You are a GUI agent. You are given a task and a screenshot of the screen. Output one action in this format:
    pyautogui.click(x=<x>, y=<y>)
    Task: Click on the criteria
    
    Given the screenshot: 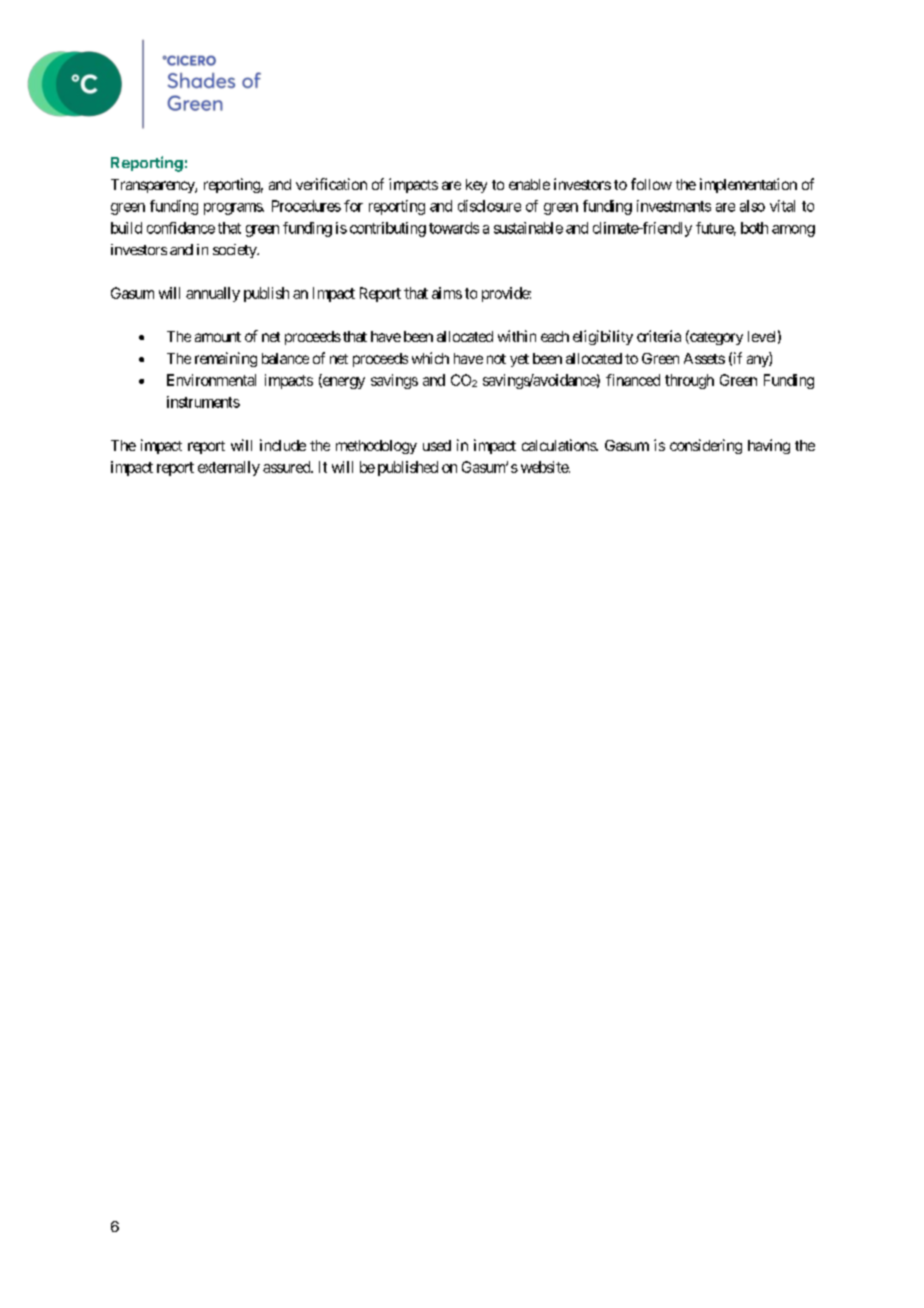 What is the action you would take?
    pyautogui.click(x=659, y=336)
